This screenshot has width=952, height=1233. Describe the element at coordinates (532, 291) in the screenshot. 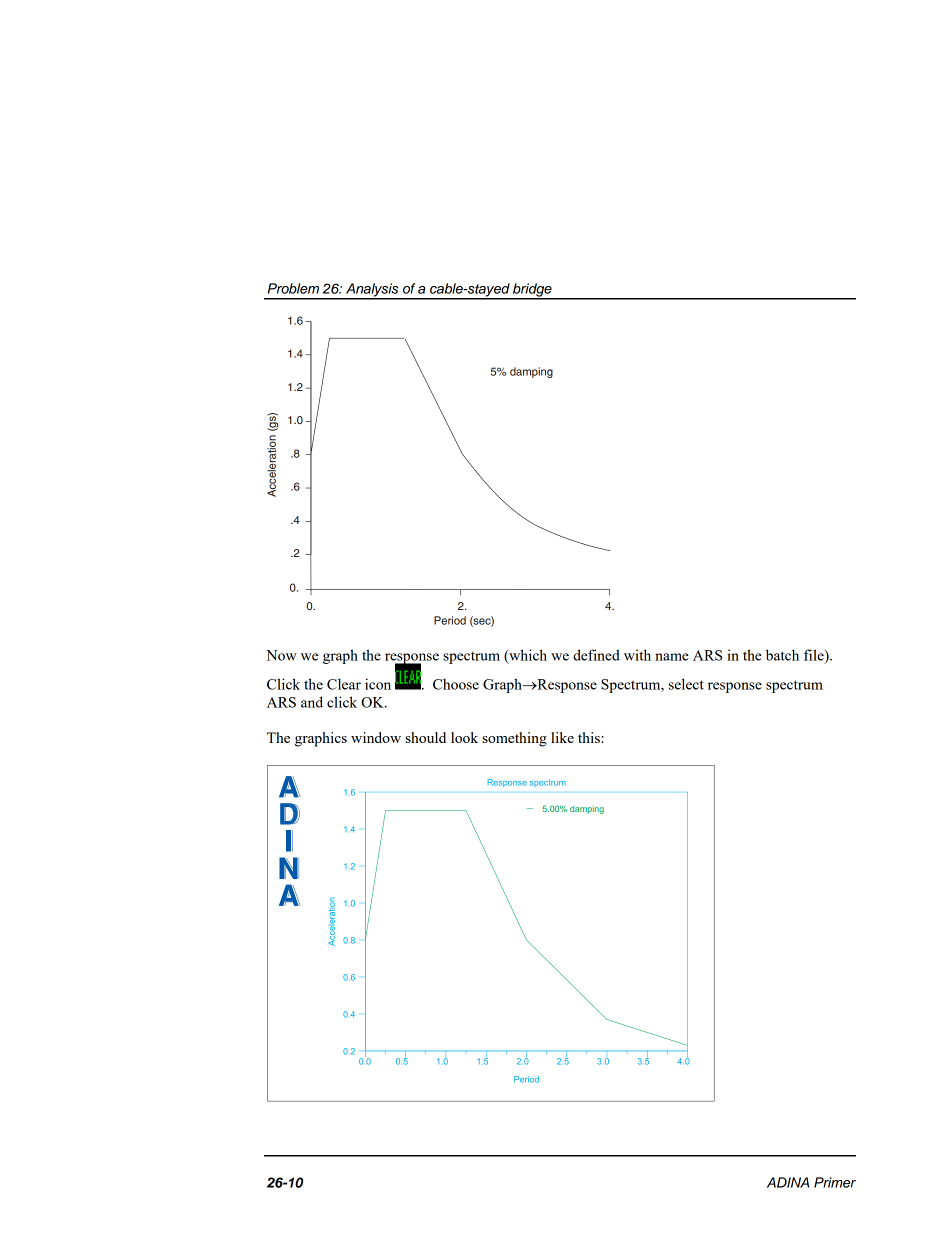

I see `bridge` at that location.
